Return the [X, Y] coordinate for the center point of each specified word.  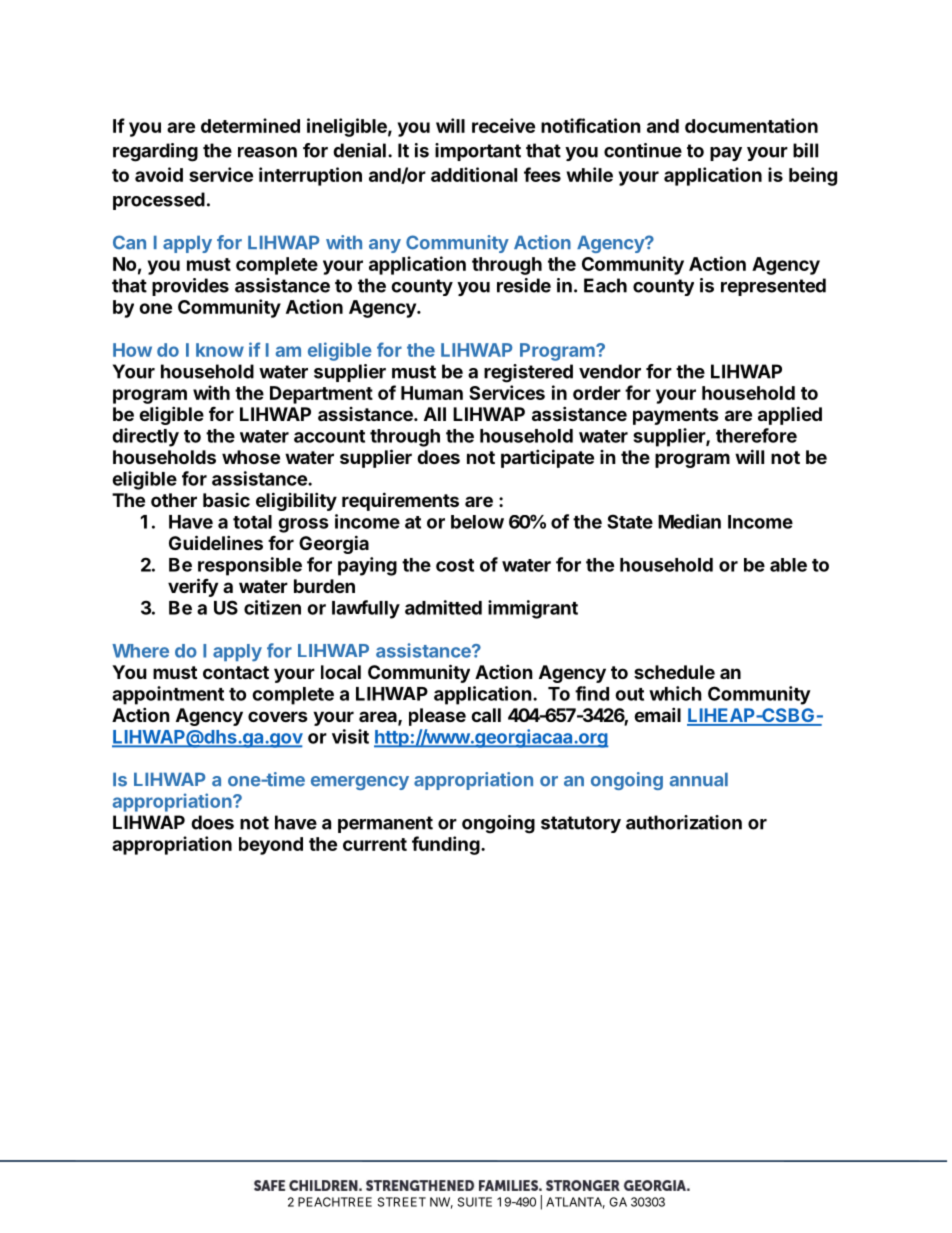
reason [267, 152]
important [478, 152]
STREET [402, 1202]
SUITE [475, 1202]
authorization [684, 822]
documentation [751, 125]
